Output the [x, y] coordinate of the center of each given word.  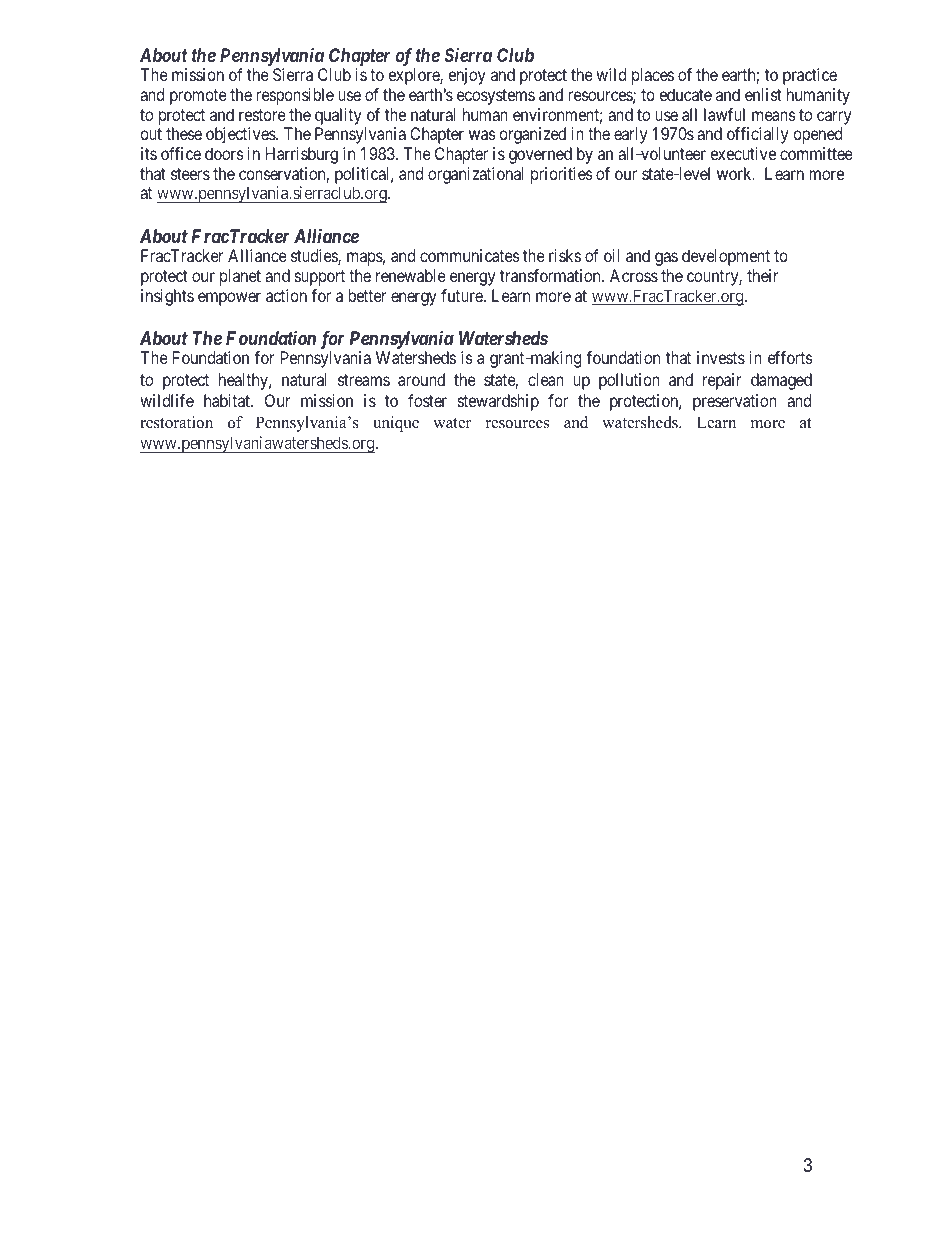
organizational [476, 175]
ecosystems [496, 97]
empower [229, 299]
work [735, 173]
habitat [228, 400]
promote [198, 97]
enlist [763, 94]
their [762, 275]
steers [190, 174]
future [463, 295]
